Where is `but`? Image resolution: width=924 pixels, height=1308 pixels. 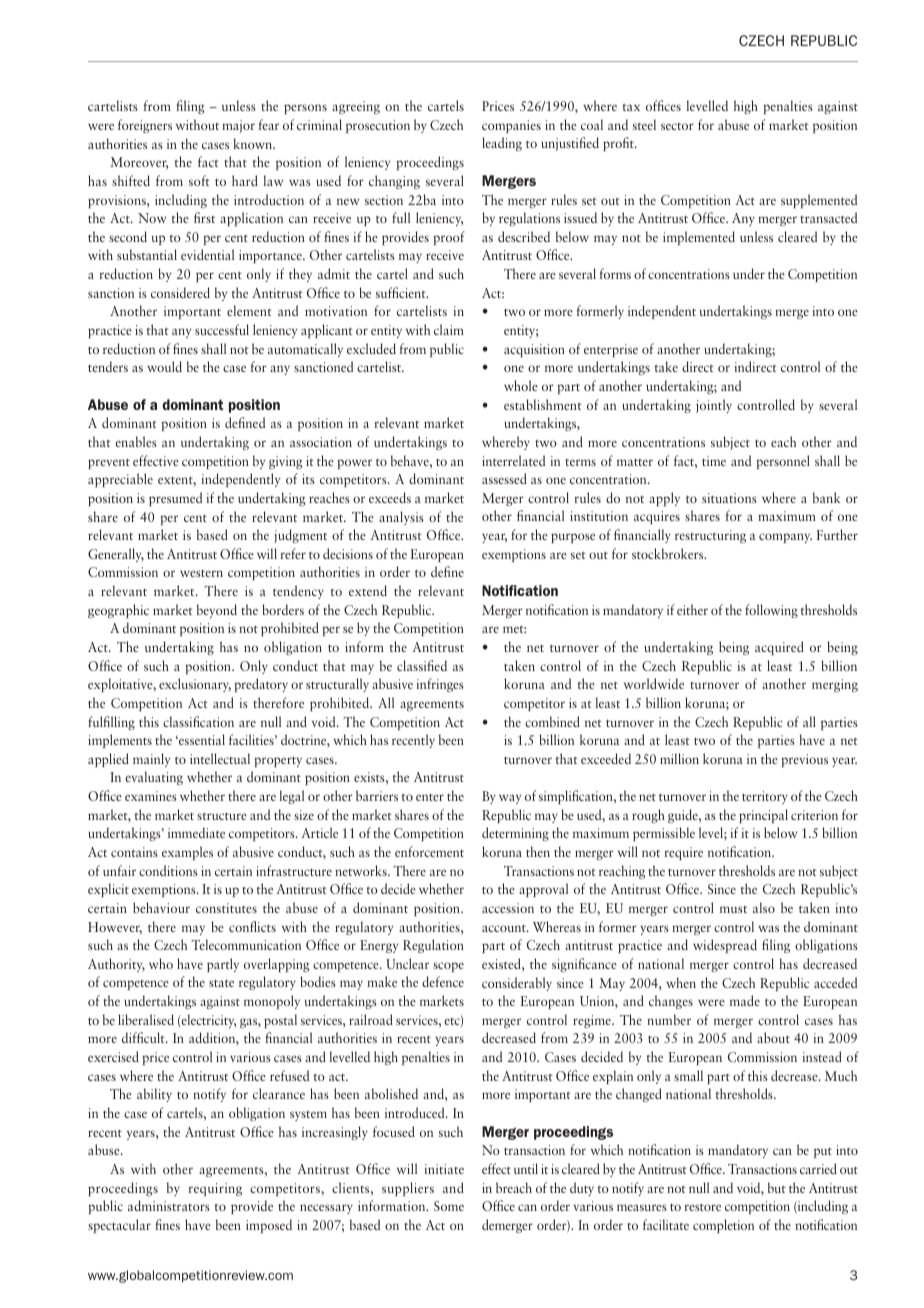
but is located at coordinates (777, 1187).
